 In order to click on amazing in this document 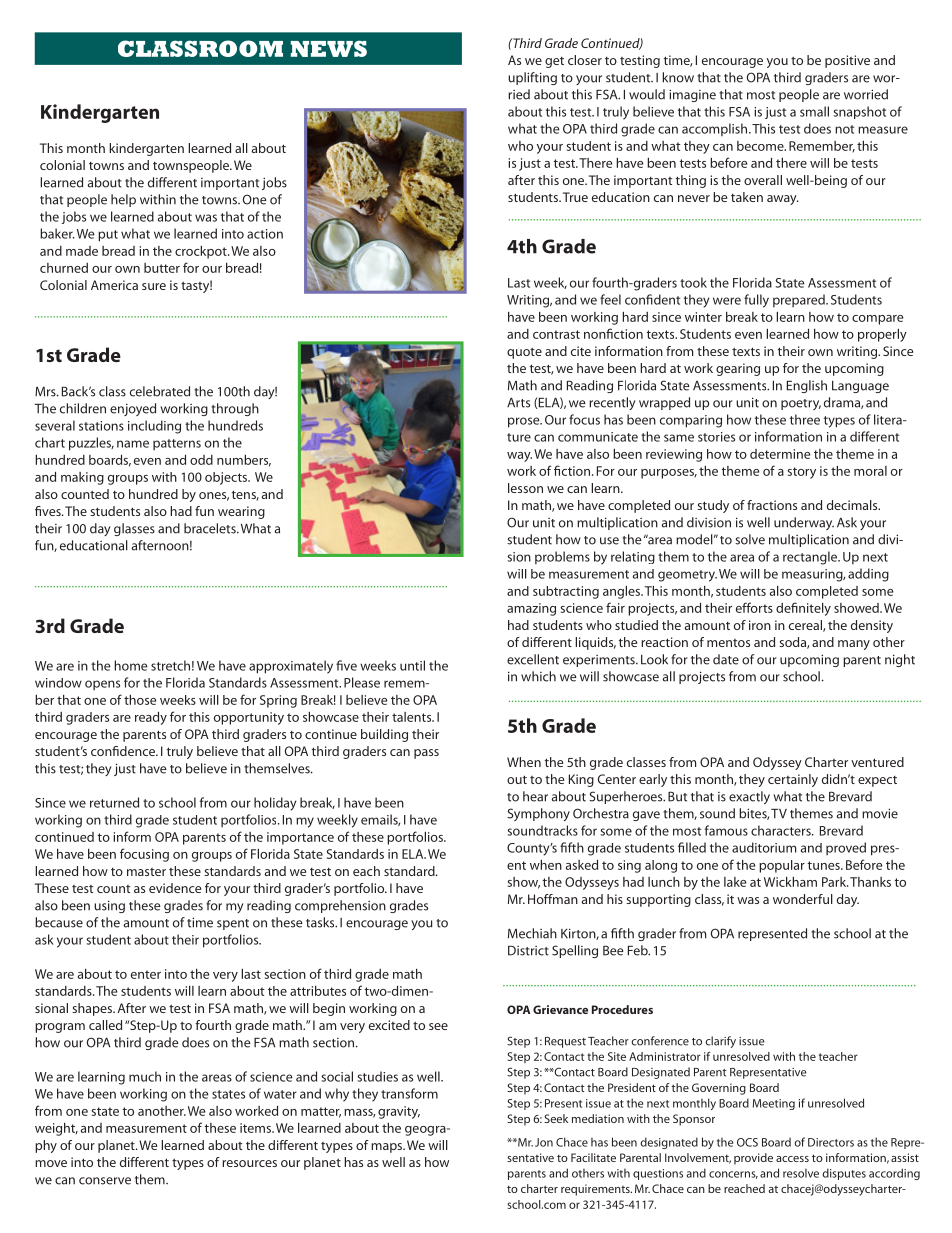, I will do `click(531, 609)`.
